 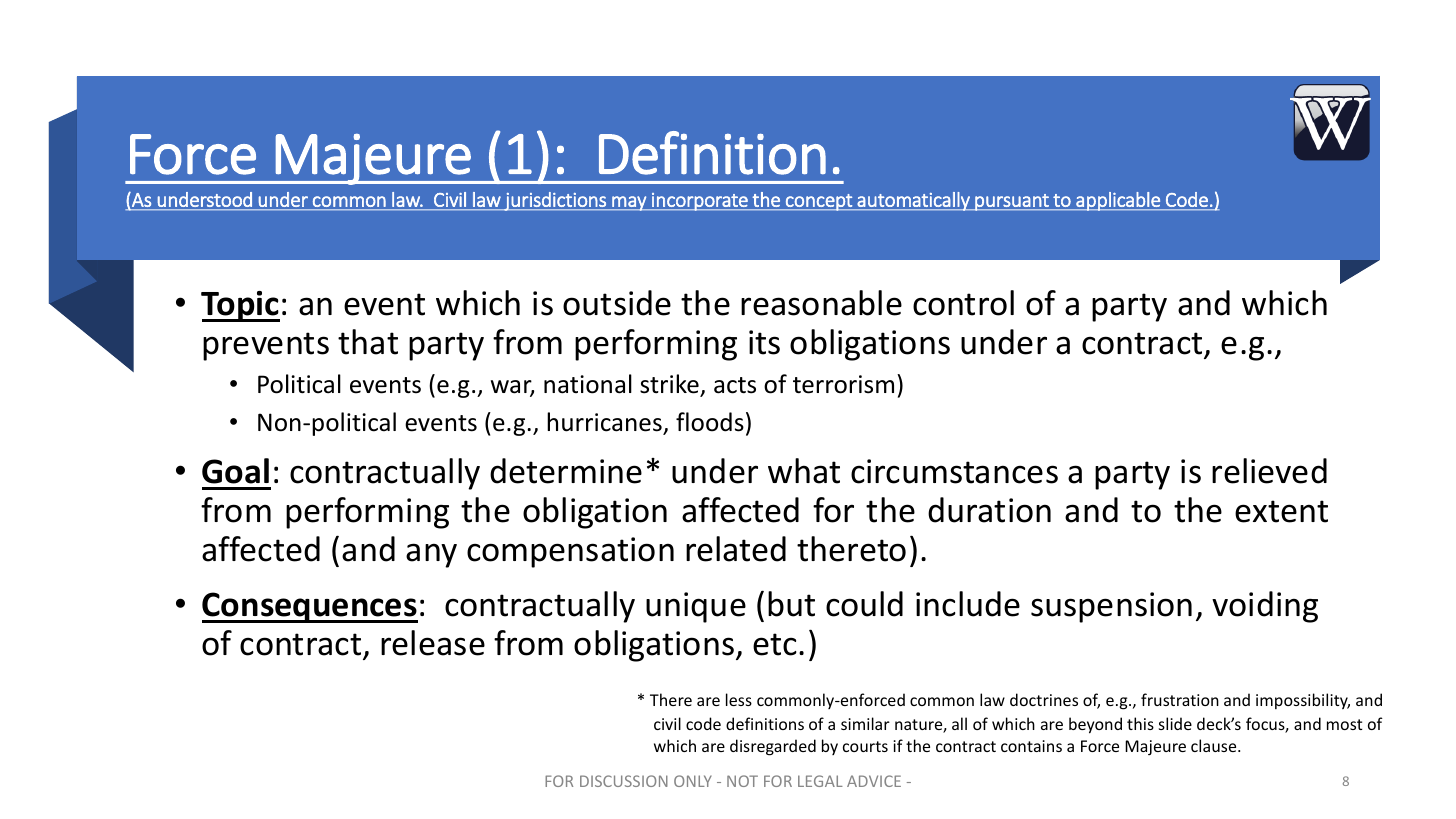 I want to click on its, so click(x=764, y=342).
